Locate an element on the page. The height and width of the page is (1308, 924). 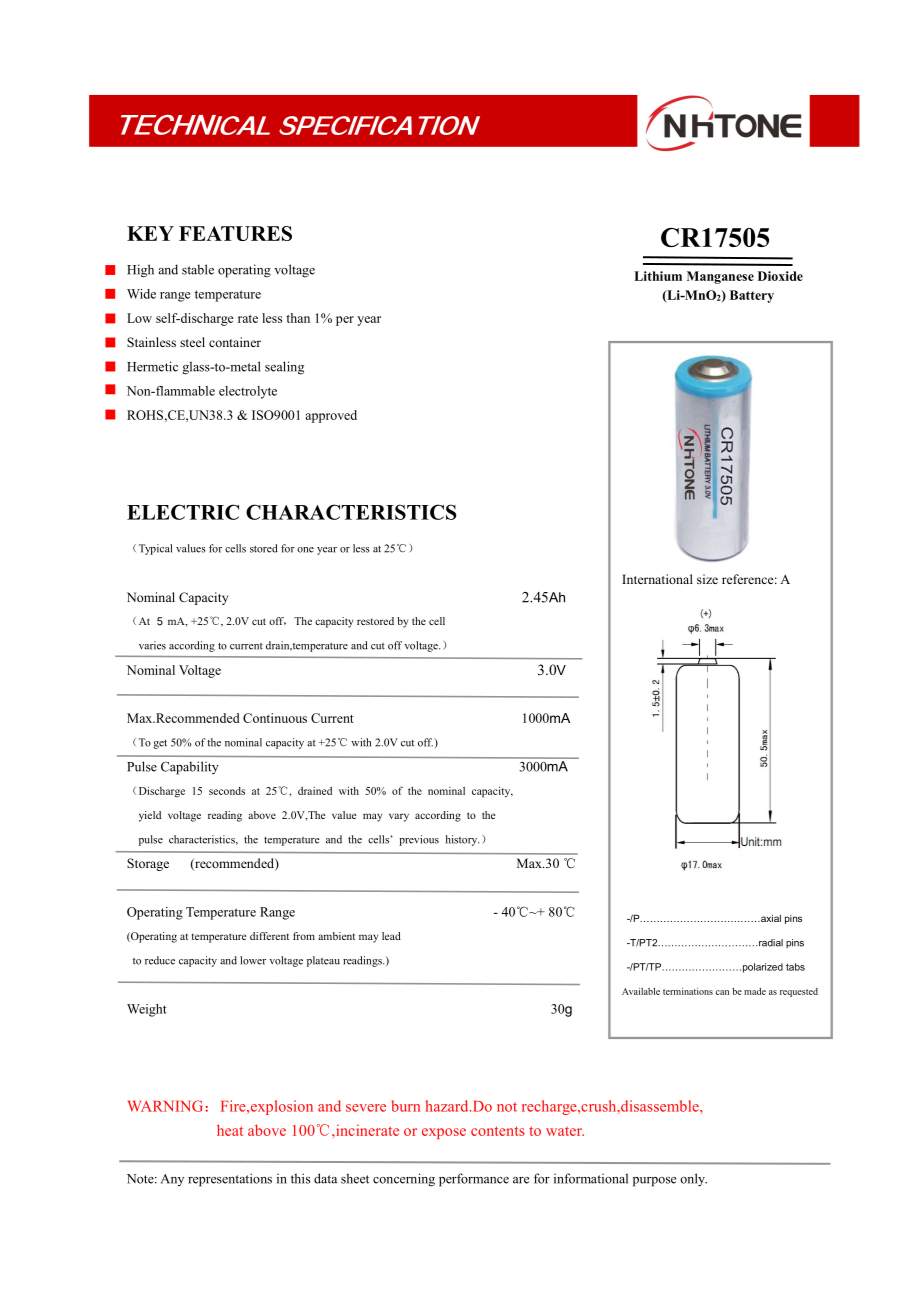
Manganese is located at coordinates (720, 277).
